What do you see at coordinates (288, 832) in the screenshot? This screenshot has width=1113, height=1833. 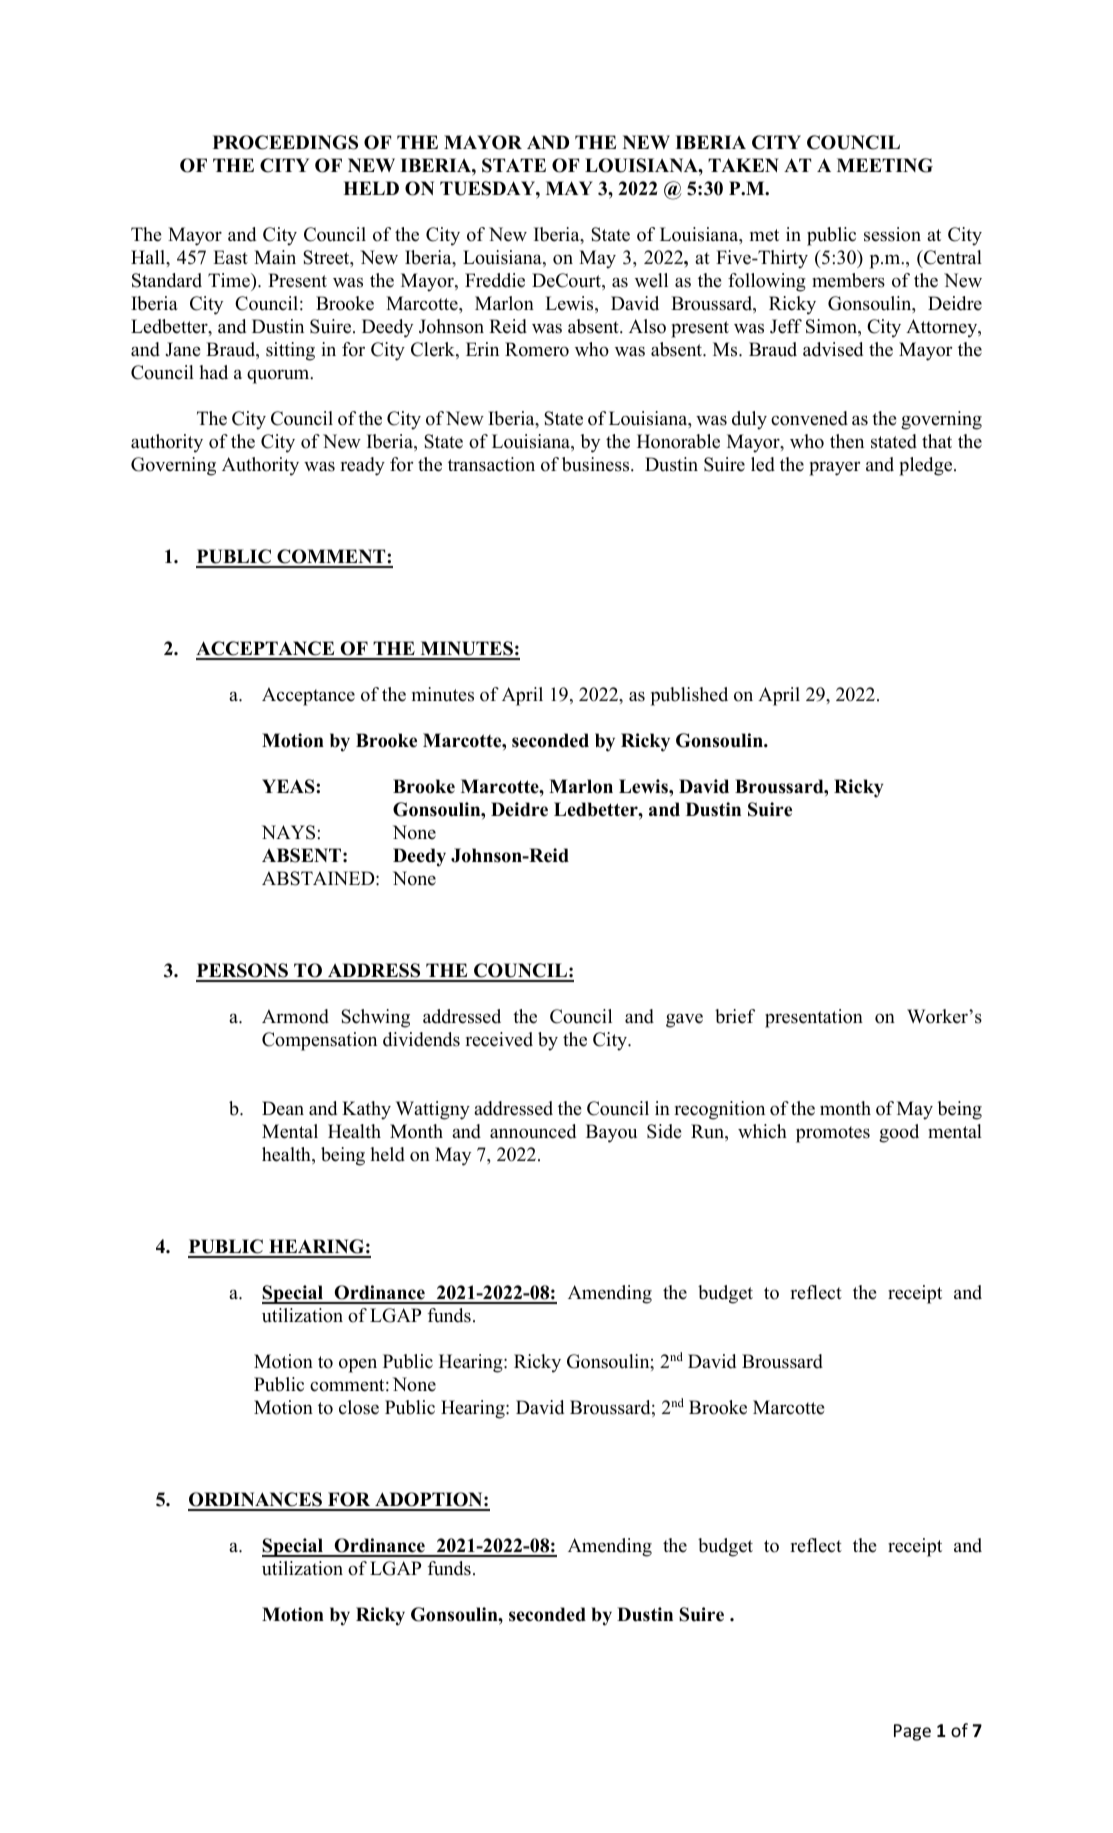 I see `NAYS` at bounding box center [288, 832].
